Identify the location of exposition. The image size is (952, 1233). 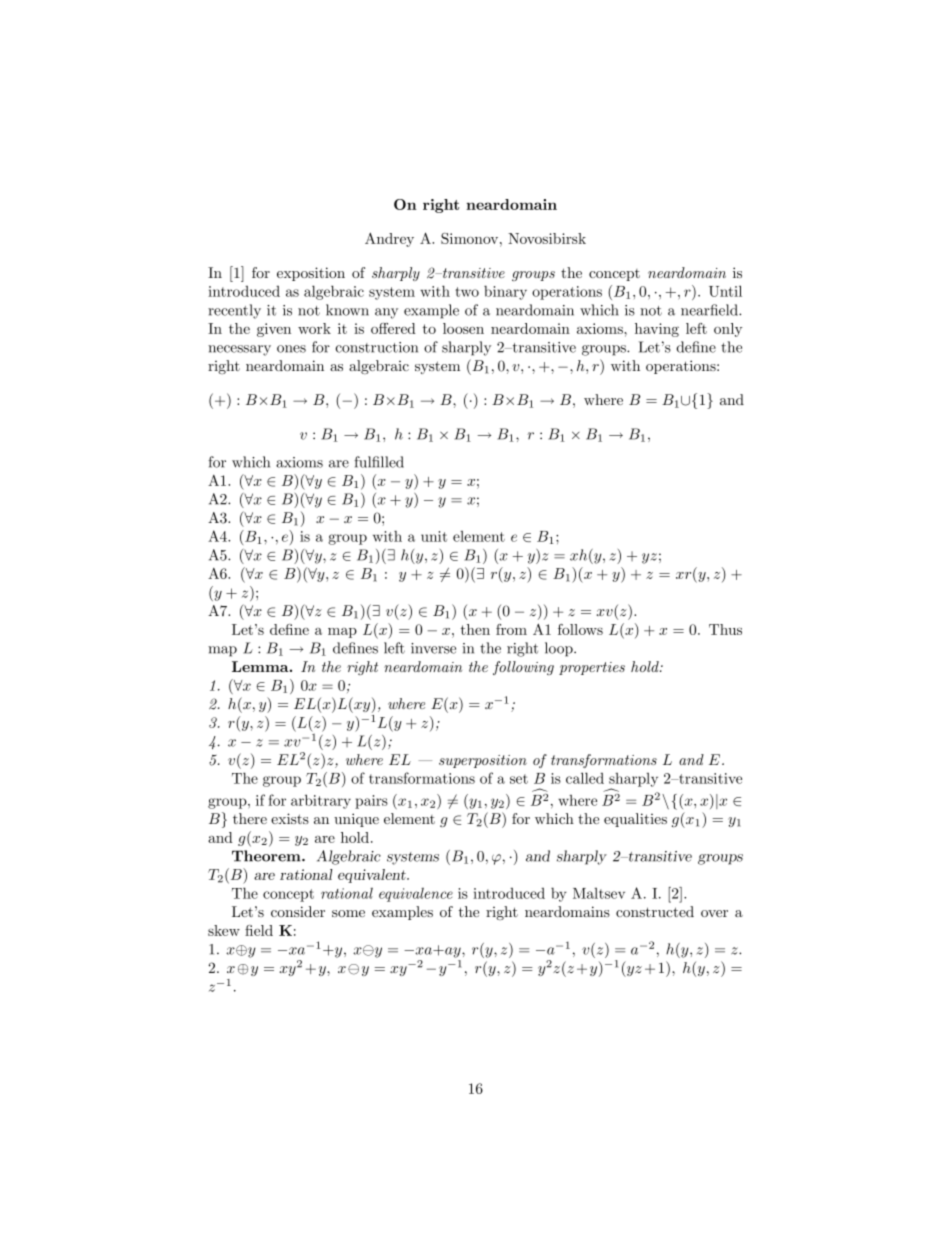
(311, 274).
